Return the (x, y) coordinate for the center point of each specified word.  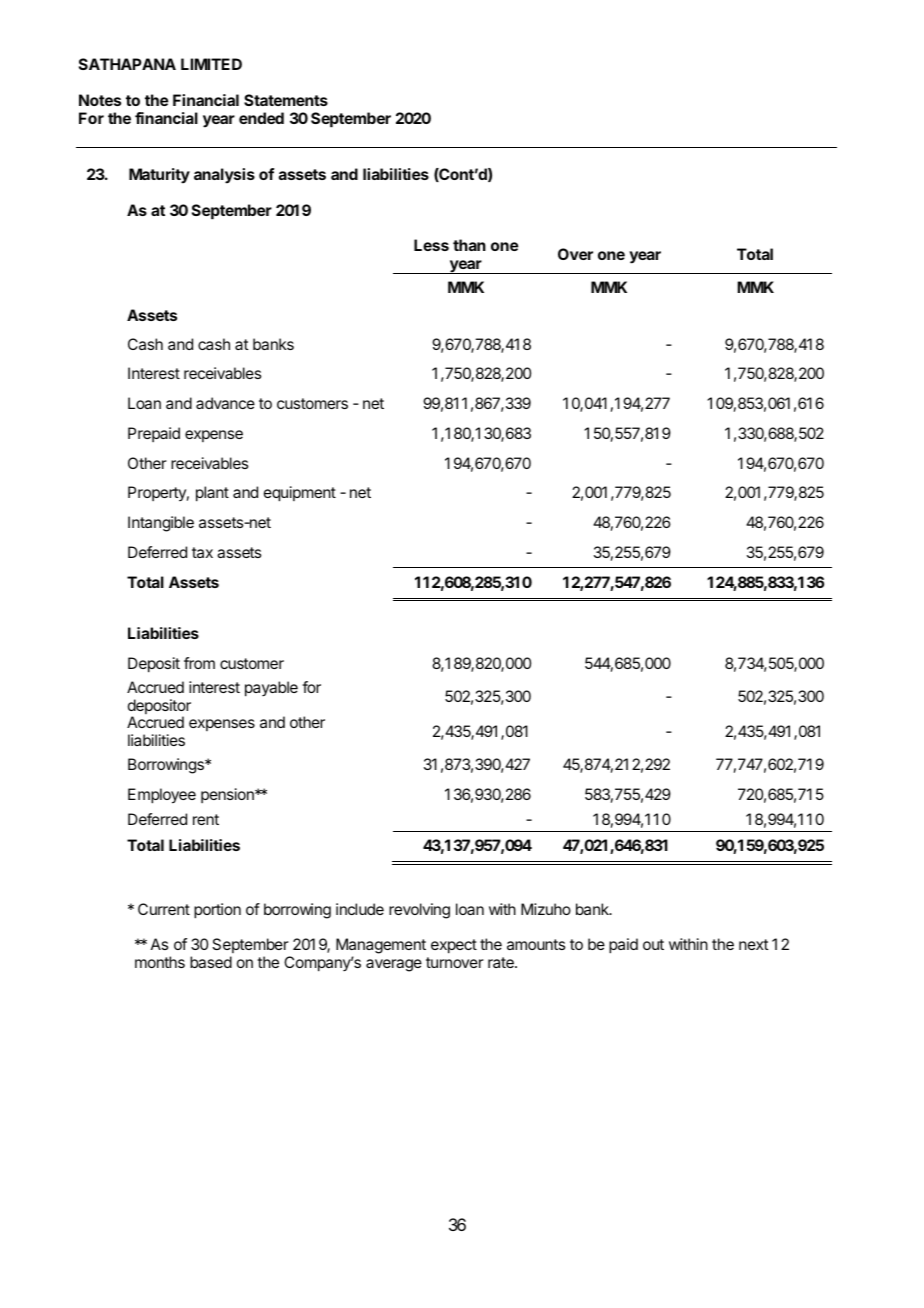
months (160, 962)
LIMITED (211, 64)
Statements (286, 100)
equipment (300, 494)
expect (454, 946)
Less (431, 245)
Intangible (161, 524)
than (469, 245)
